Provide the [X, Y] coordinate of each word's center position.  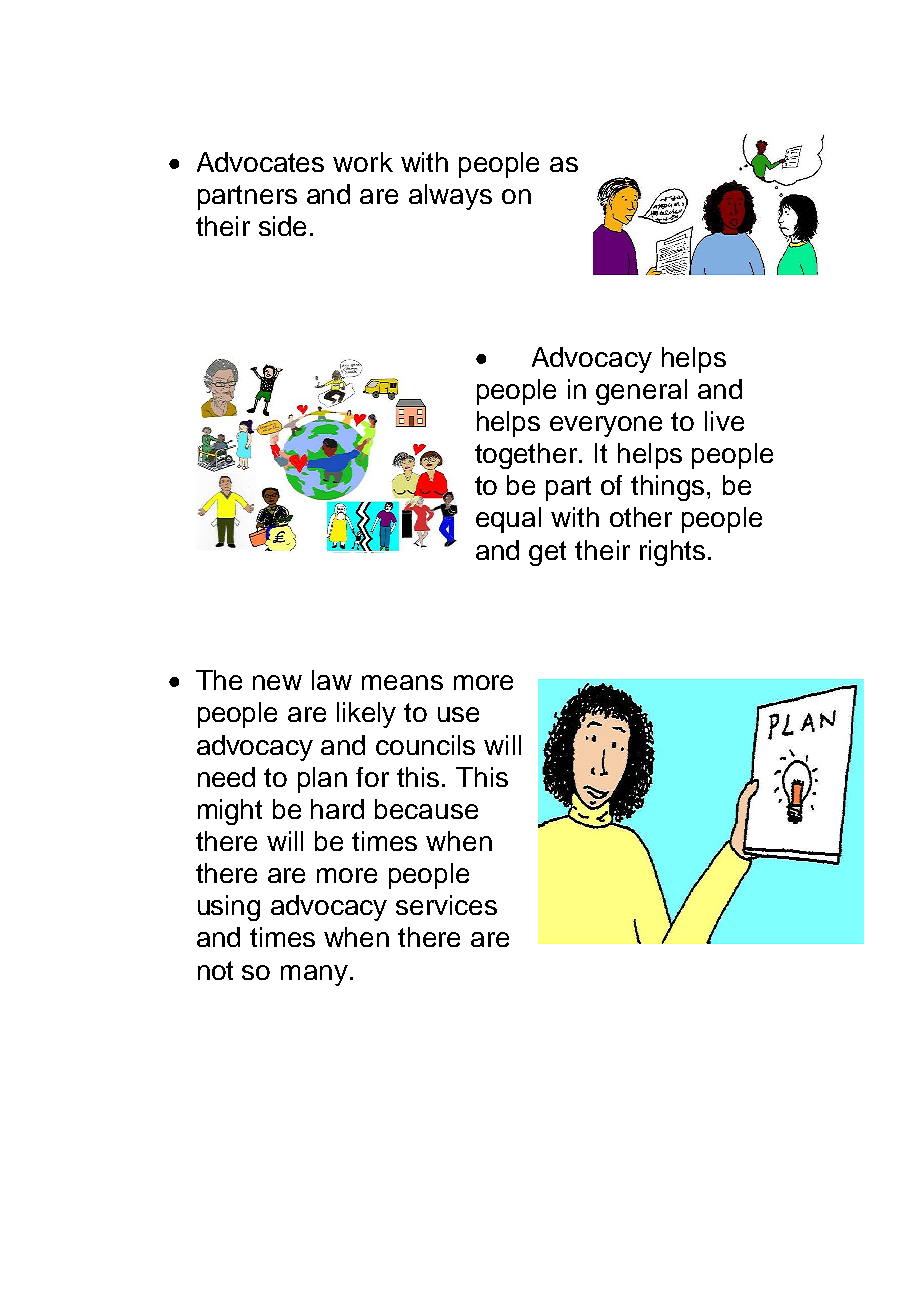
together [527, 456]
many [314, 975]
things [669, 488]
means [402, 682]
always [450, 197]
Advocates [260, 162]
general [641, 392]
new [277, 682]
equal [508, 520]
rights [672, 553]
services [446, 905]
